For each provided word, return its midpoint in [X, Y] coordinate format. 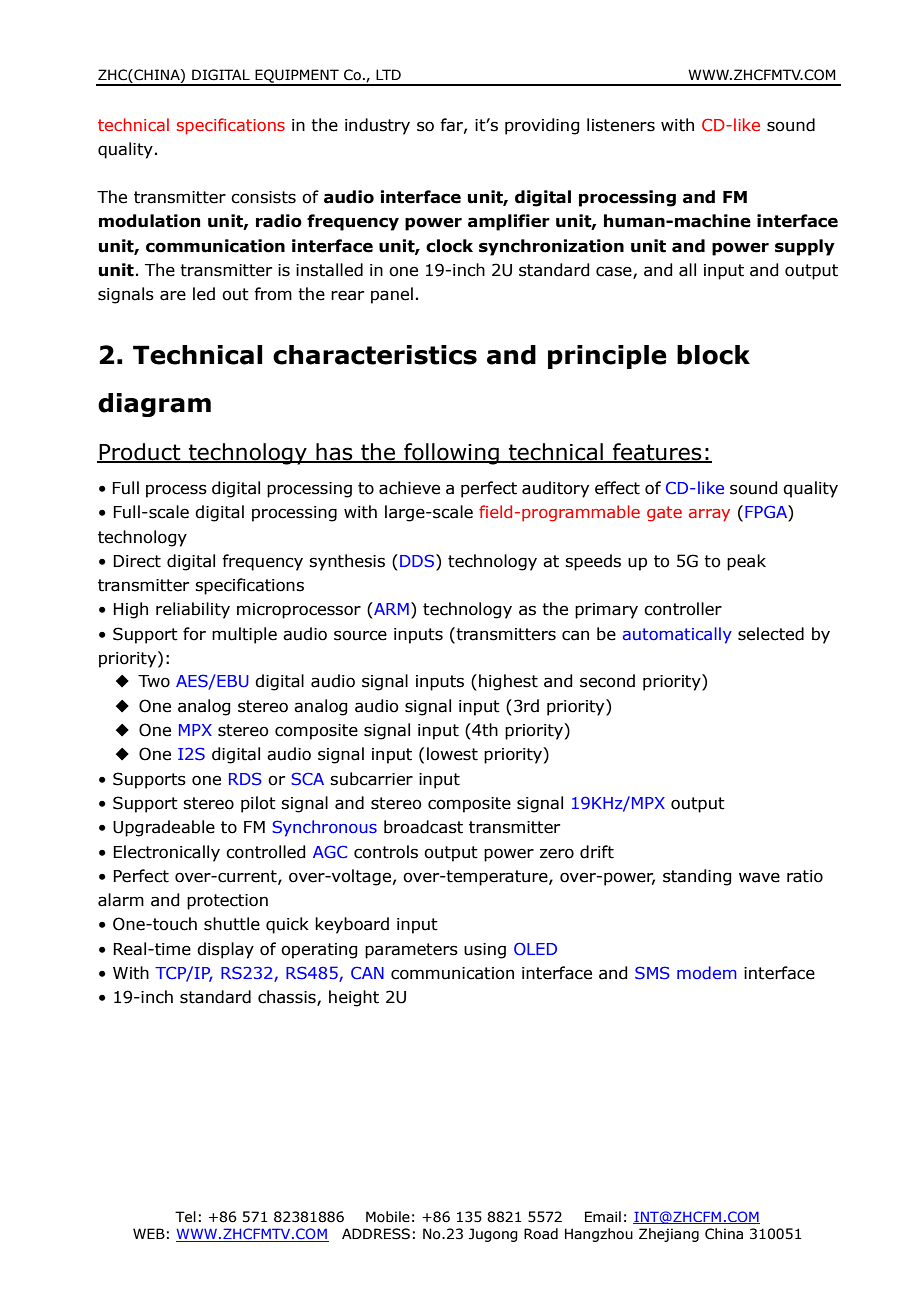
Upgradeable [164, 828]
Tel [185, 1217]
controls [386, 852]
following [451, 454]
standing [697, 877]
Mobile [388, 1217]
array [709, 515]
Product [140, 453]
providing [542, 126]
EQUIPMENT [297, 77]
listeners [621, 125]
